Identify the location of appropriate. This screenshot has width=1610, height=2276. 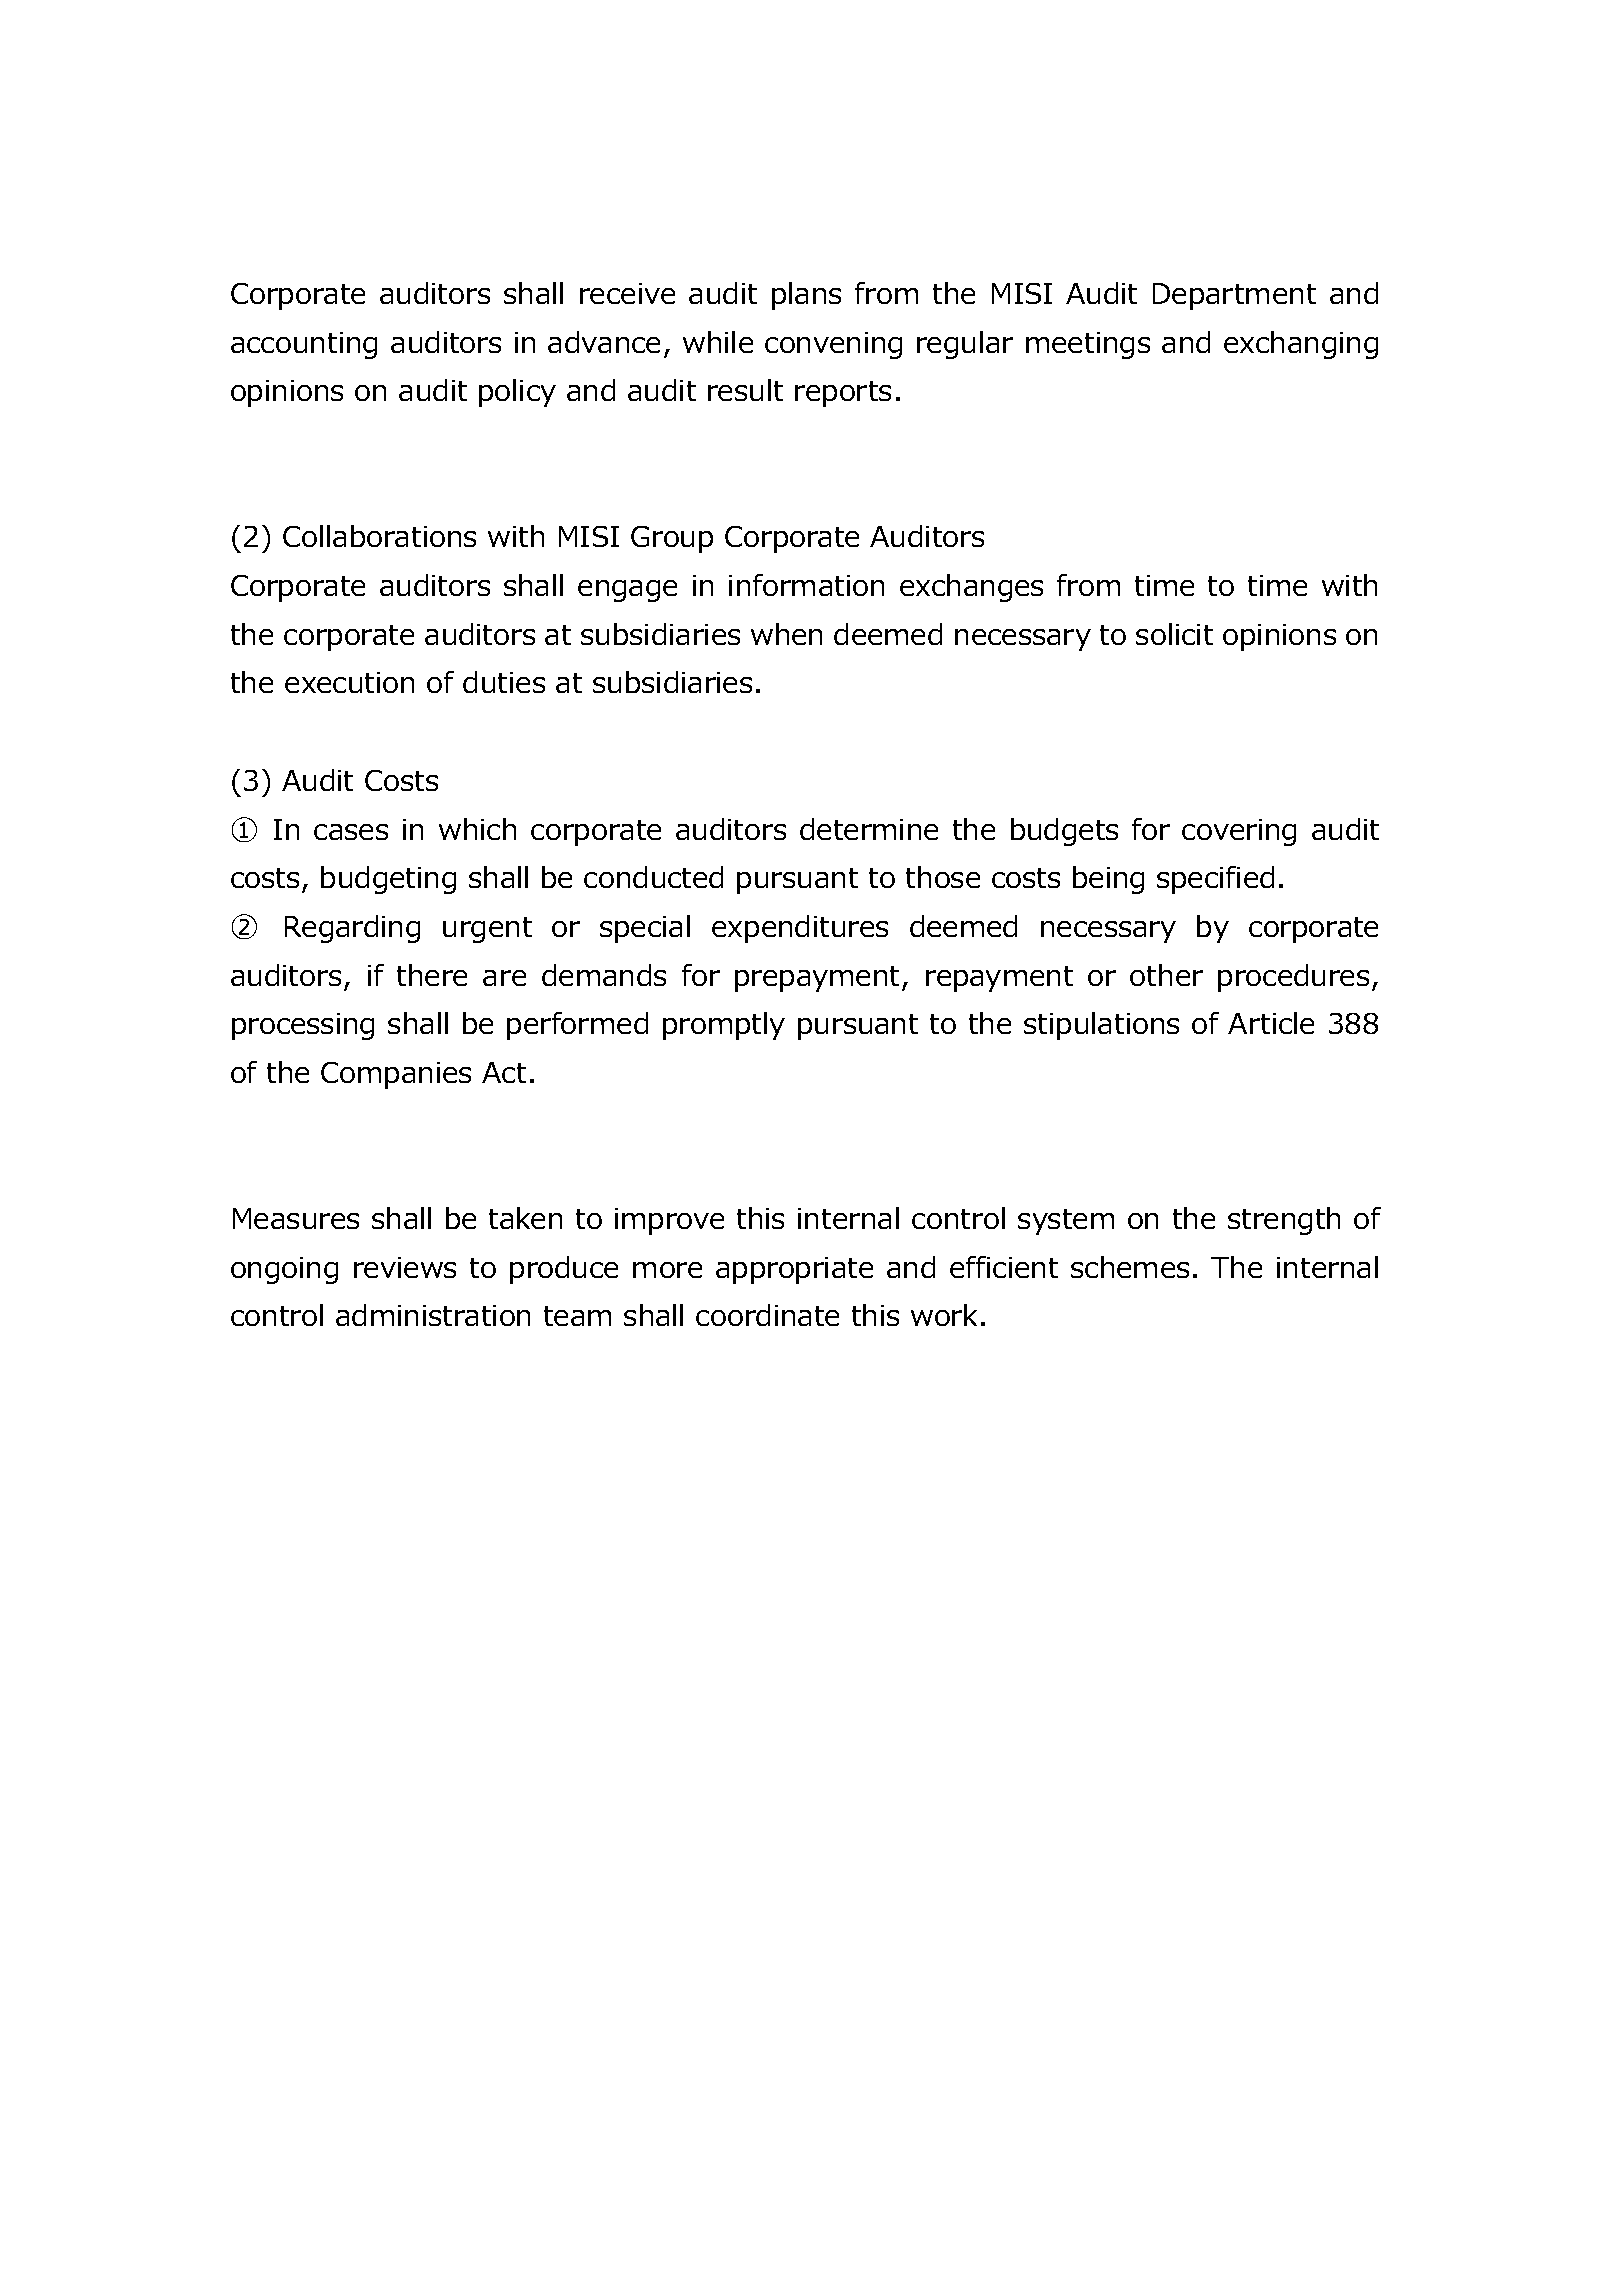
(794, 1270).
